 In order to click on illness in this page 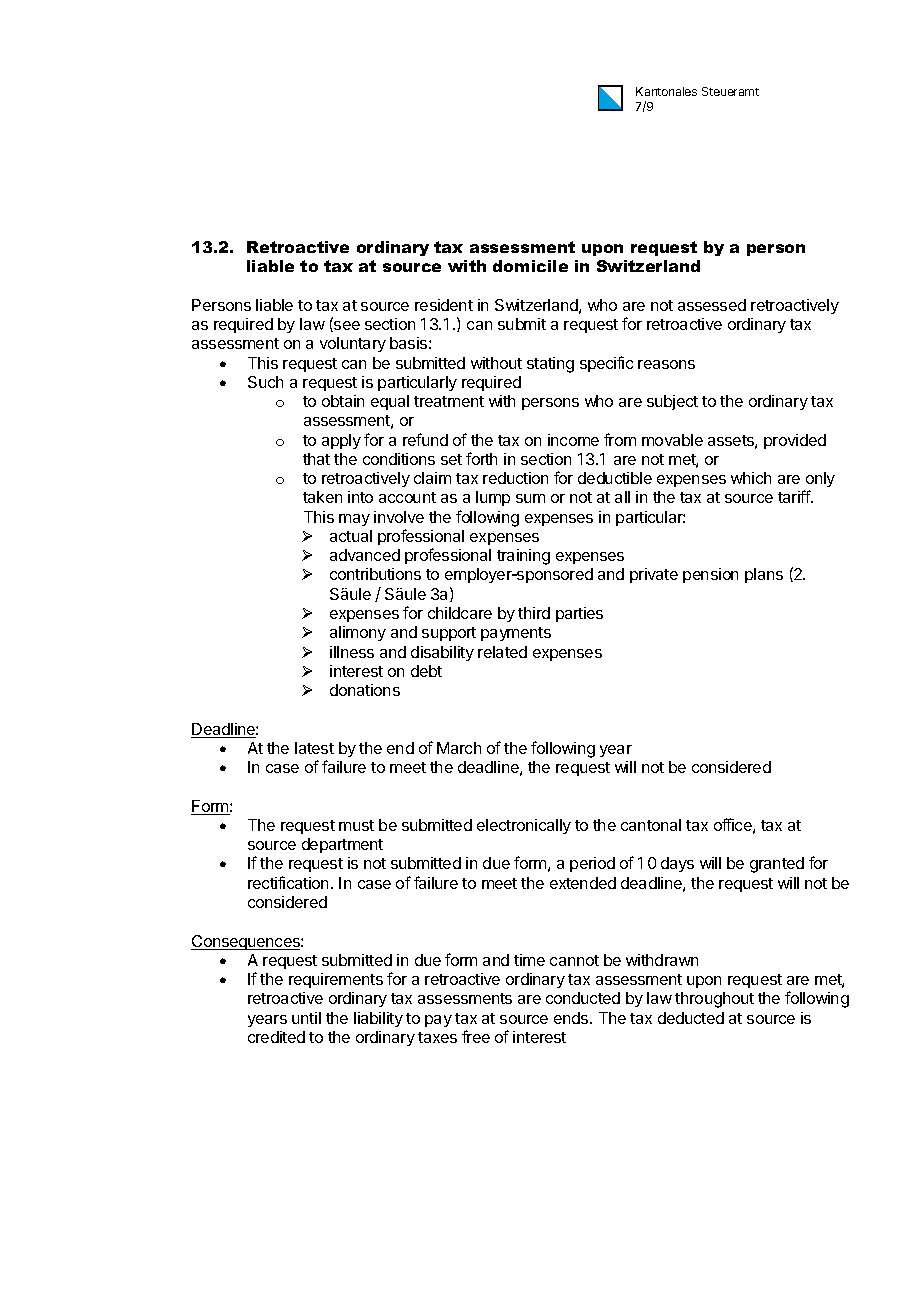, I will do `click(352, 652)`.
